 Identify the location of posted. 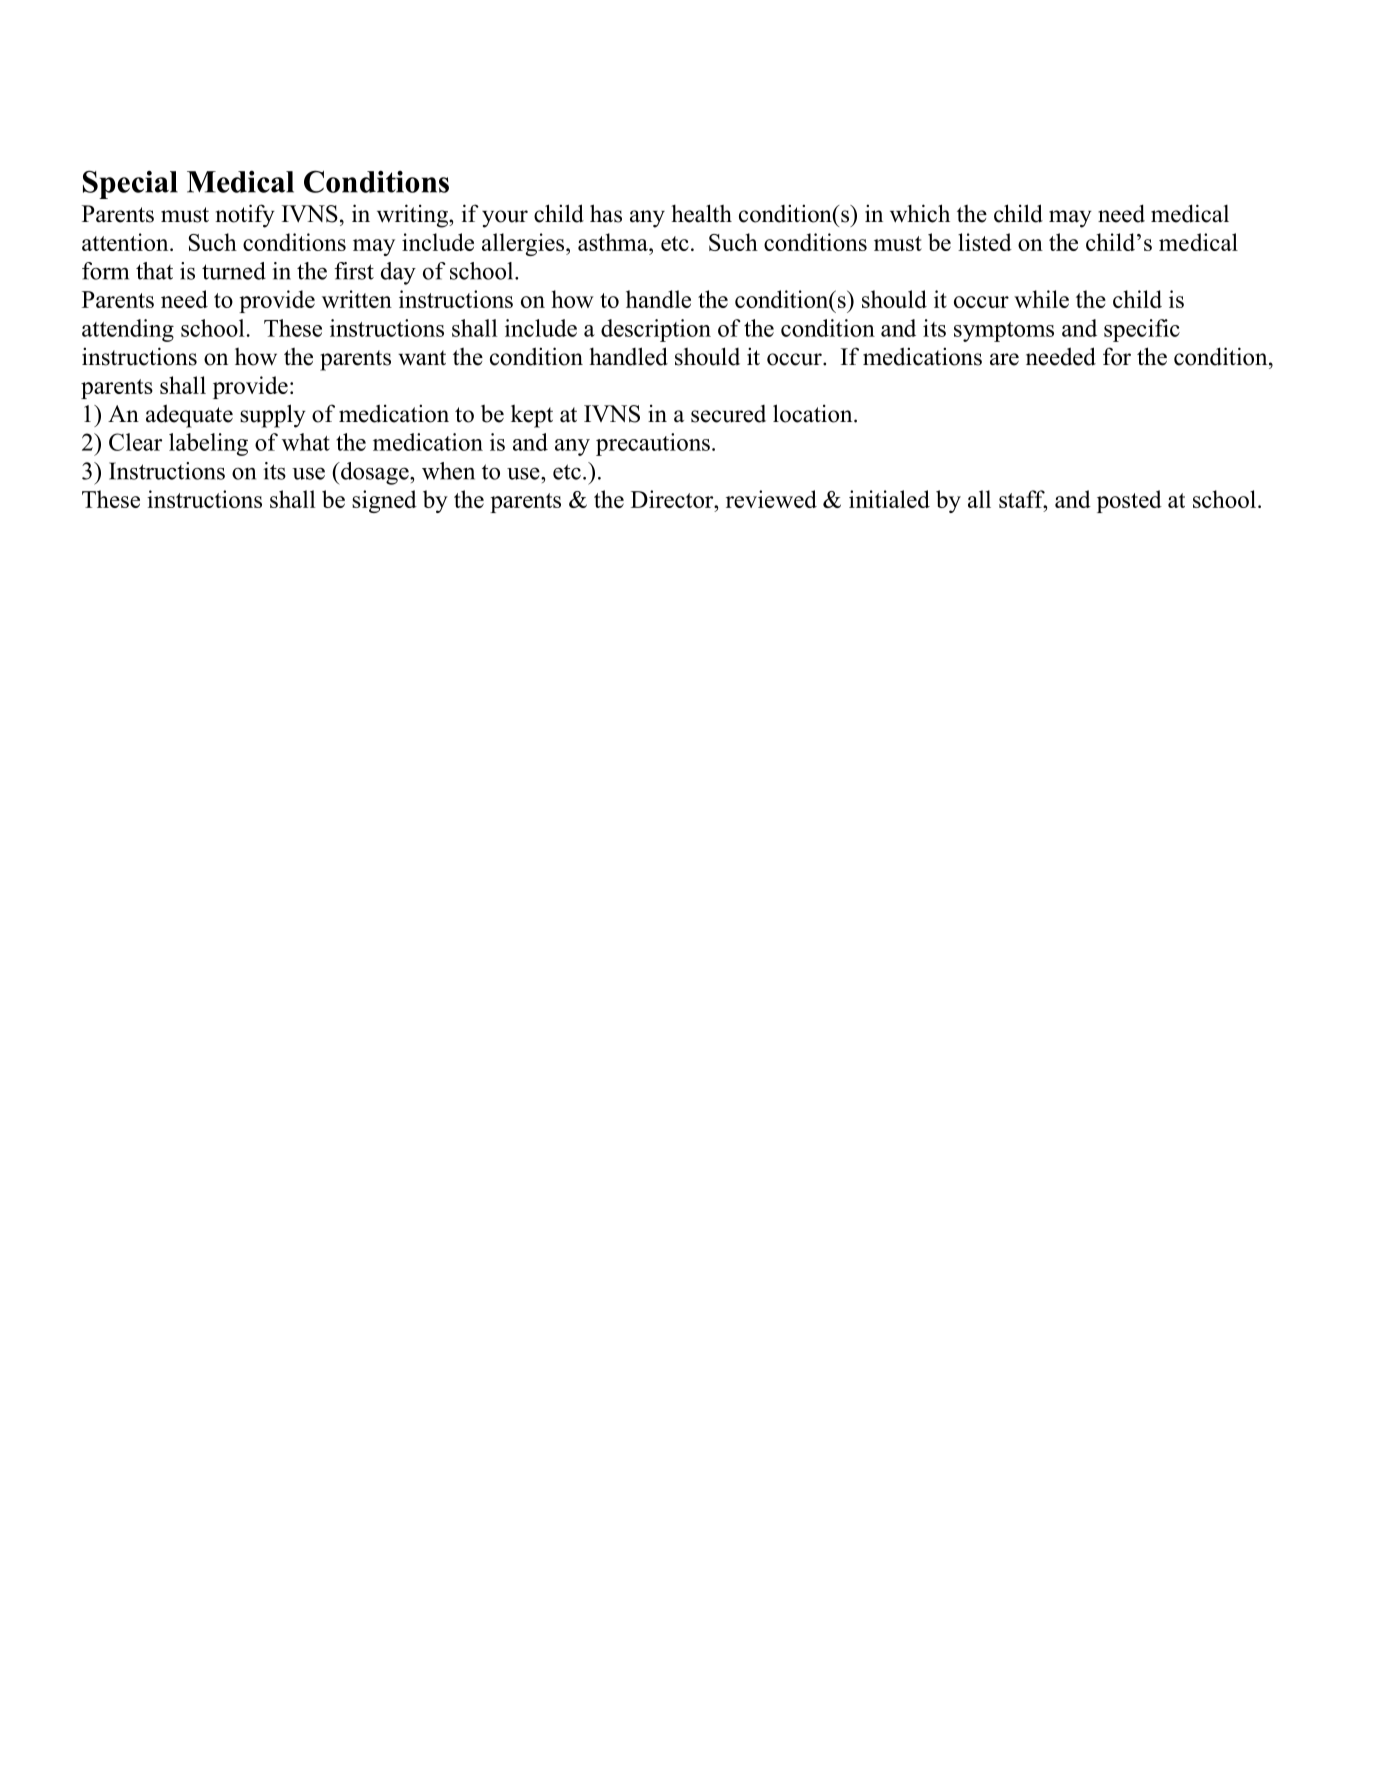
(1129, 501).
